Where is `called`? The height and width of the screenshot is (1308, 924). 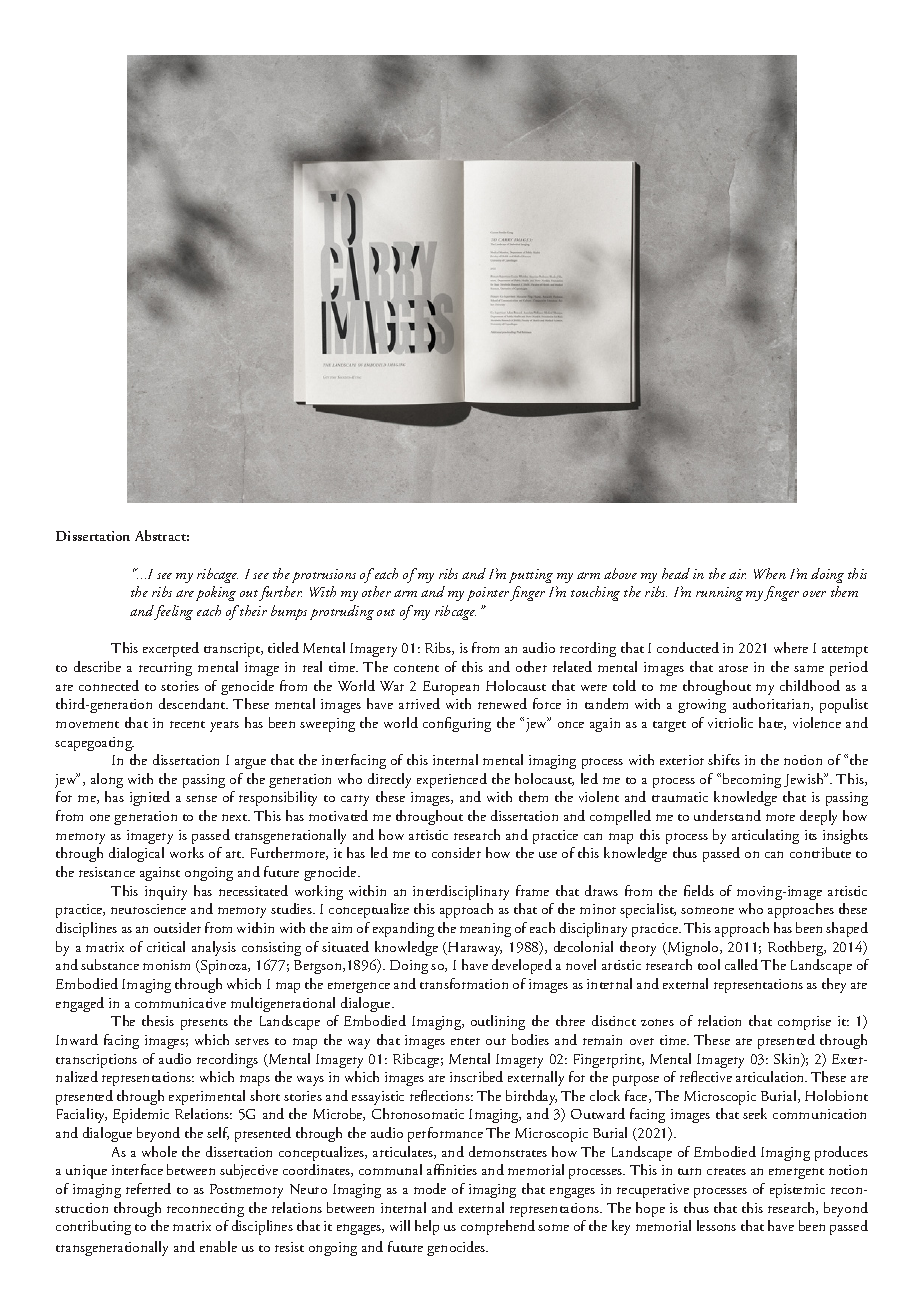 called is located at coordinates (741, 964).
